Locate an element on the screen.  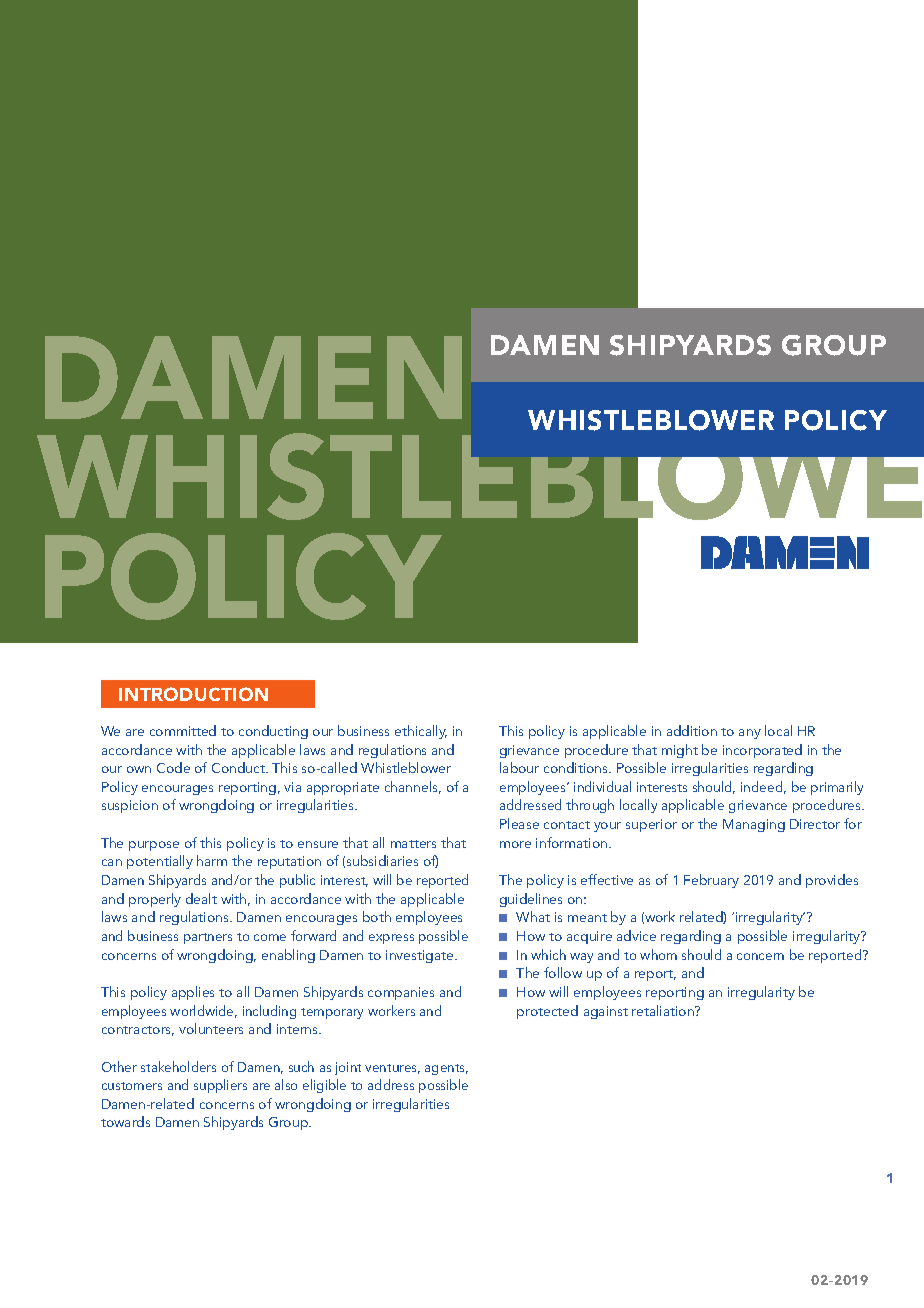
dealt is located at coordinates (201, 898).
